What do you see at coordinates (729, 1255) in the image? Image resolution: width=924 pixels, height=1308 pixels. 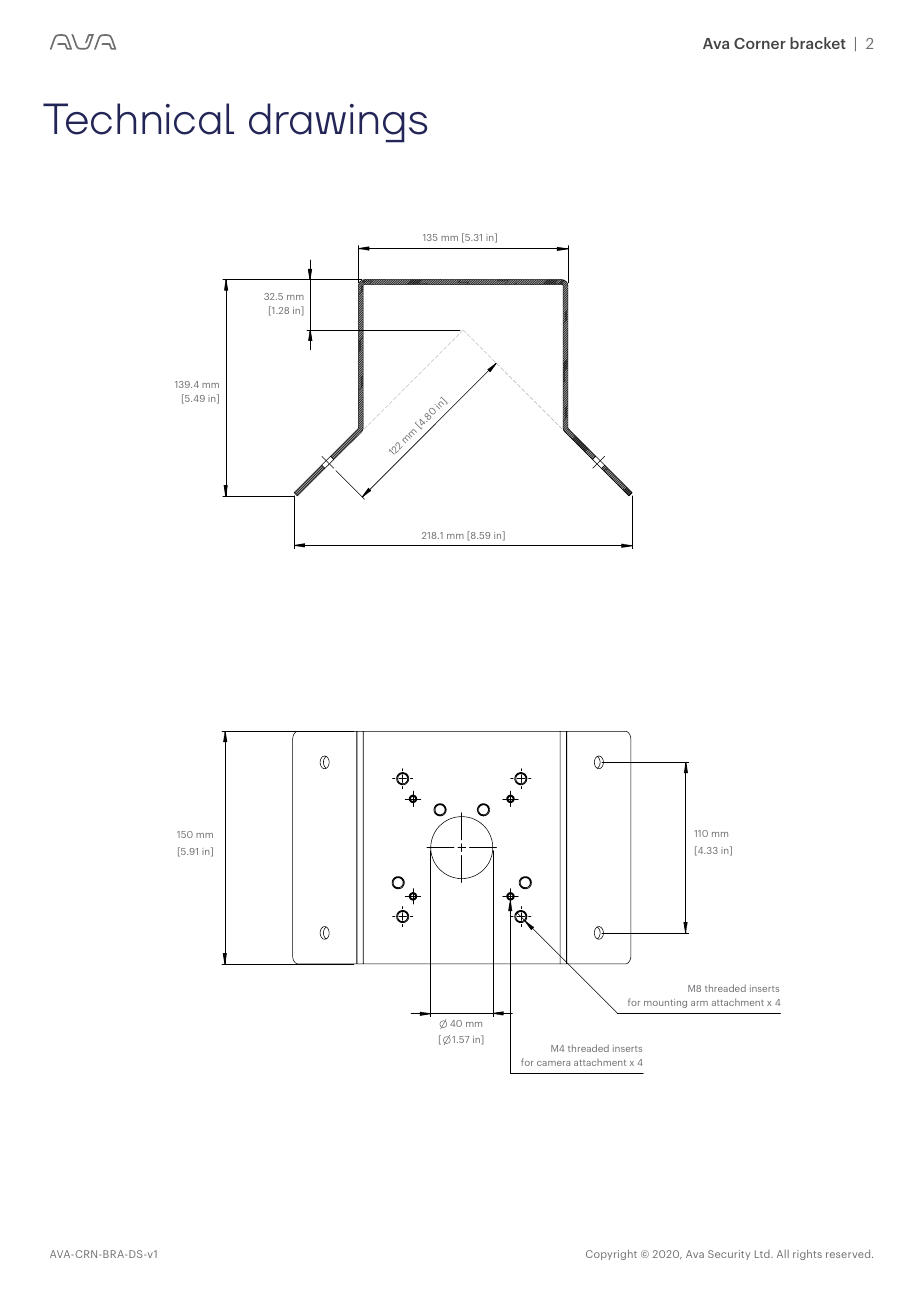 I see `Security` at bounding box center [729, 1255].
